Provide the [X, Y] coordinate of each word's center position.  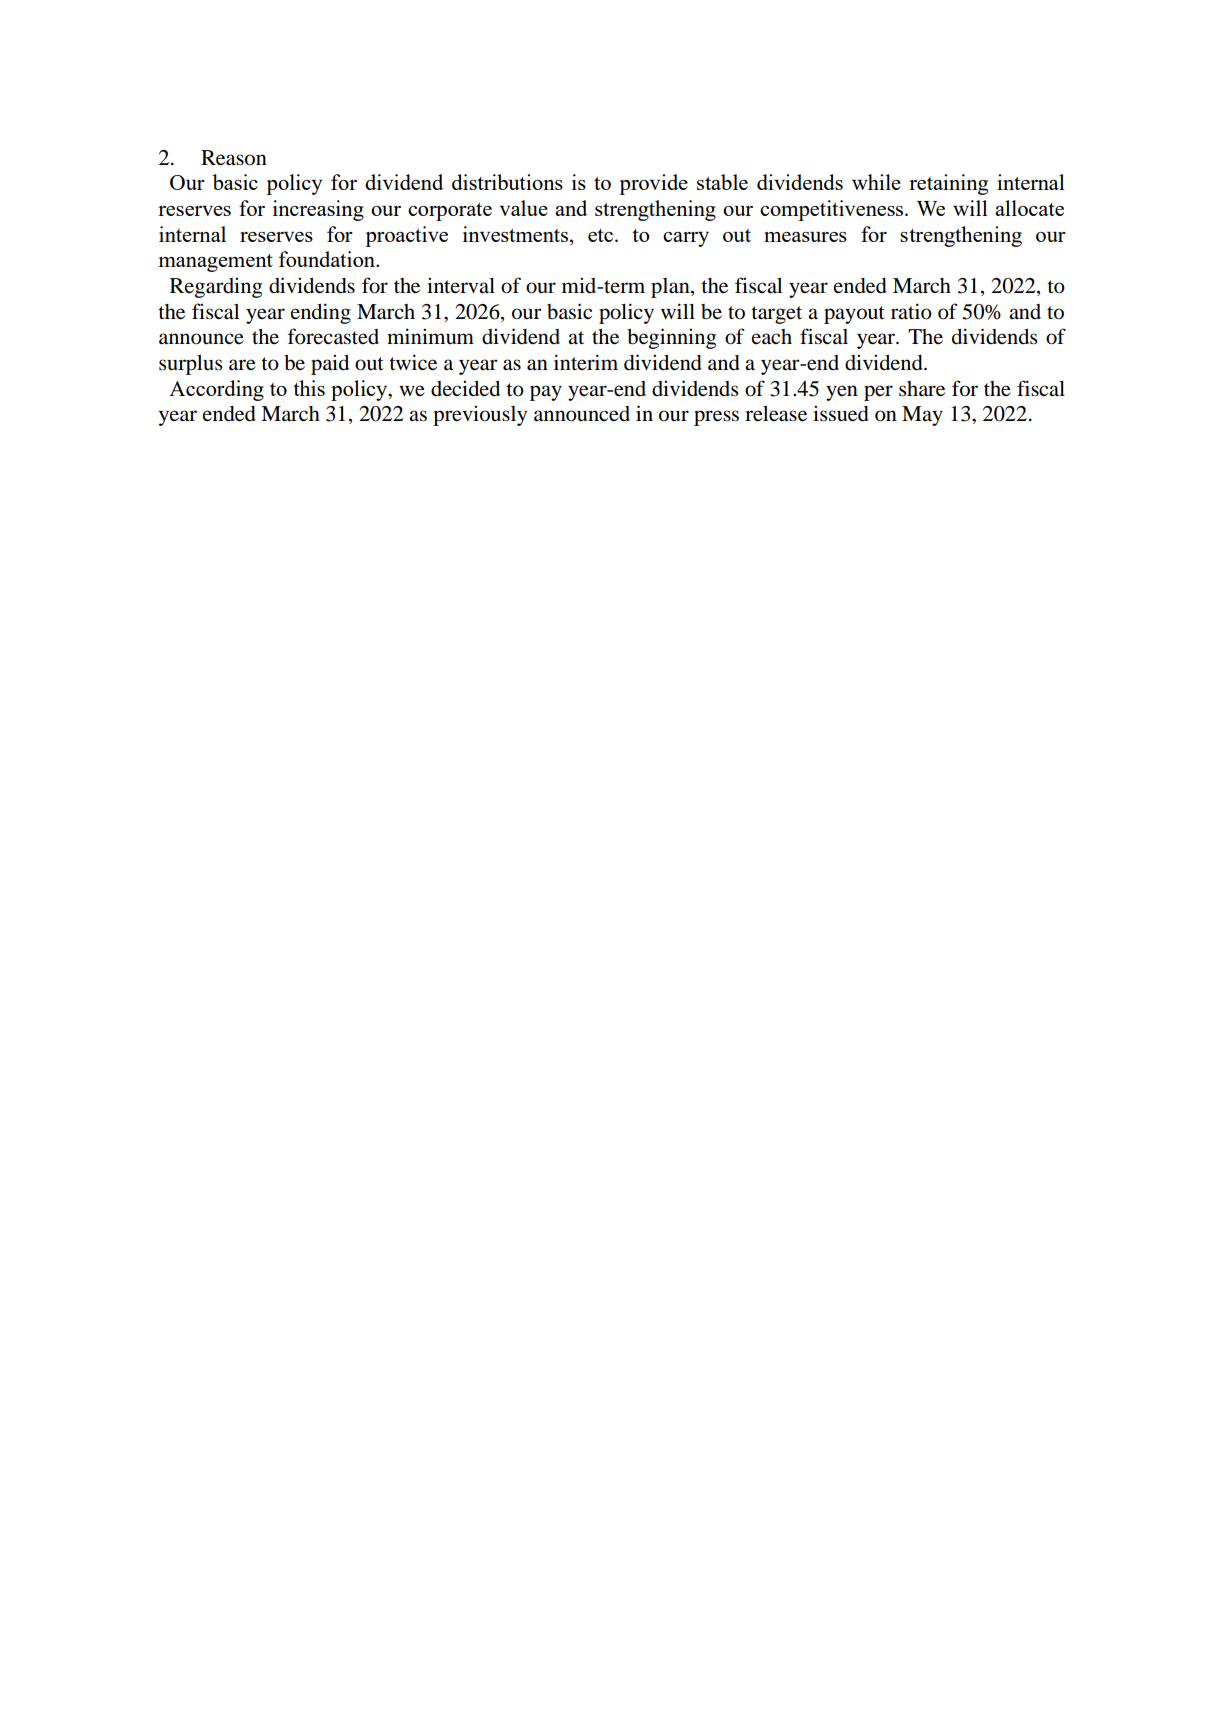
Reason [234, 158]
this [309, 388]
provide [653, 184]
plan [671, 288]
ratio [911, 311]
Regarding [216, 287]
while [876, 182]
